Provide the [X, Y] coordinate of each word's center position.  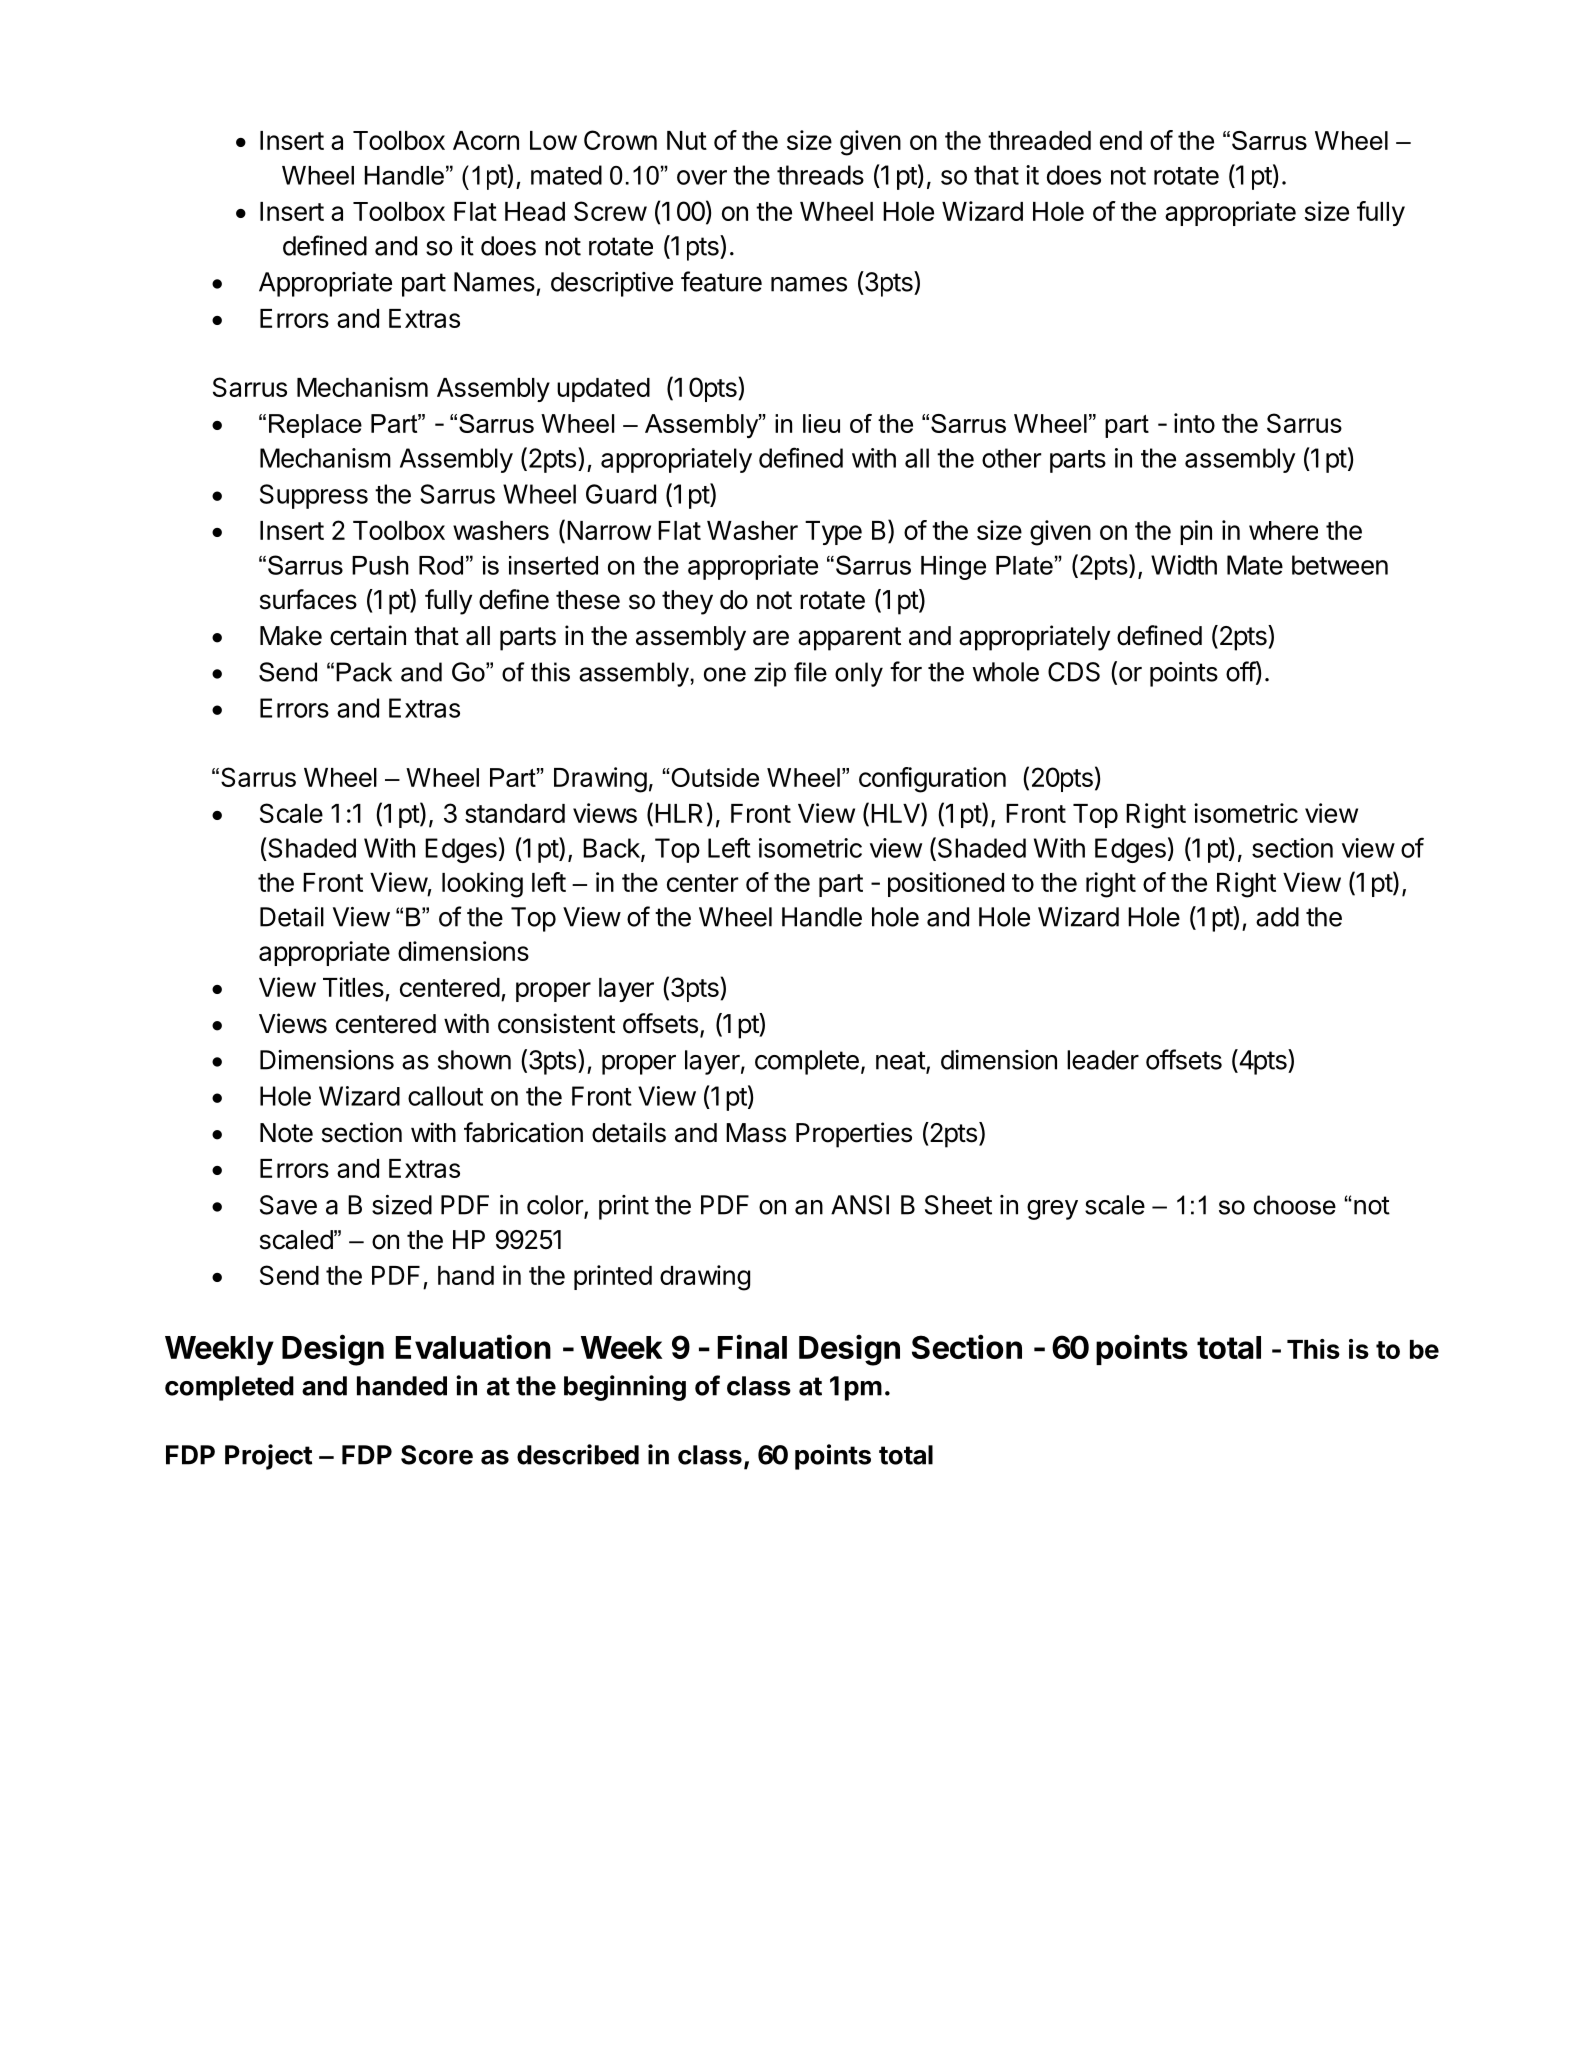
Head [535, 211]
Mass [756, 1133]
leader [1103, 1060]
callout [445, 1096]
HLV [896, 812]
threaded [1039, 140]
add [1277, 917]
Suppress [314, 496]
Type [833, 533]
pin [1196, 532]
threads [820, 175]
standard [515, 813]
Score [437, 1455]
